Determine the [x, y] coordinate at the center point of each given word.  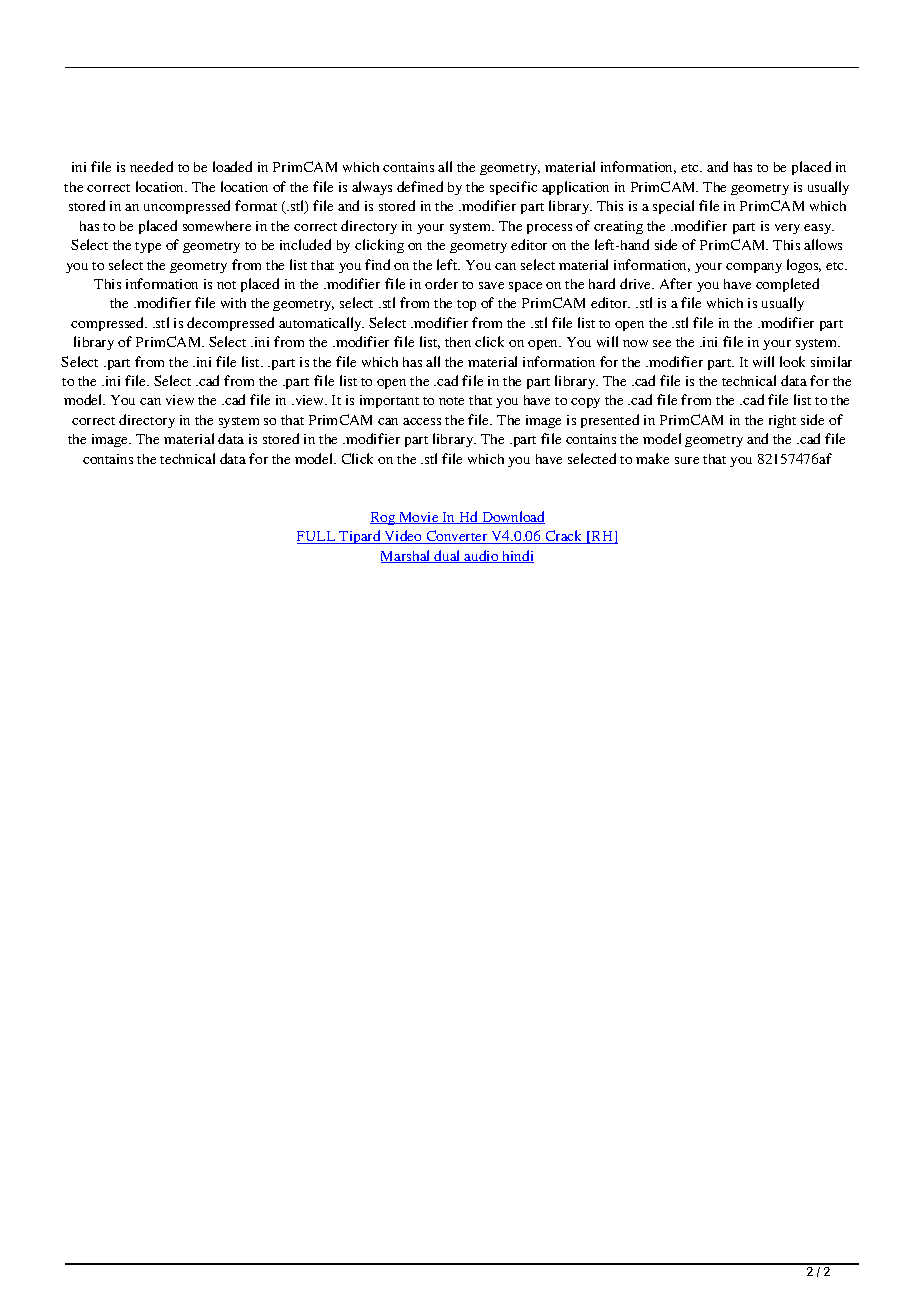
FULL [317, 537]
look [792, 361]
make [652, 458]
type [148, 247]
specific [513, 188]
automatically [321, 324]
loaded [232, 166]
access [422, 421]
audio [482, 556]
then [458, 342]
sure [687, 460]
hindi [517, 556]
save [491, 285]
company [754, 268]
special [673, 207]
